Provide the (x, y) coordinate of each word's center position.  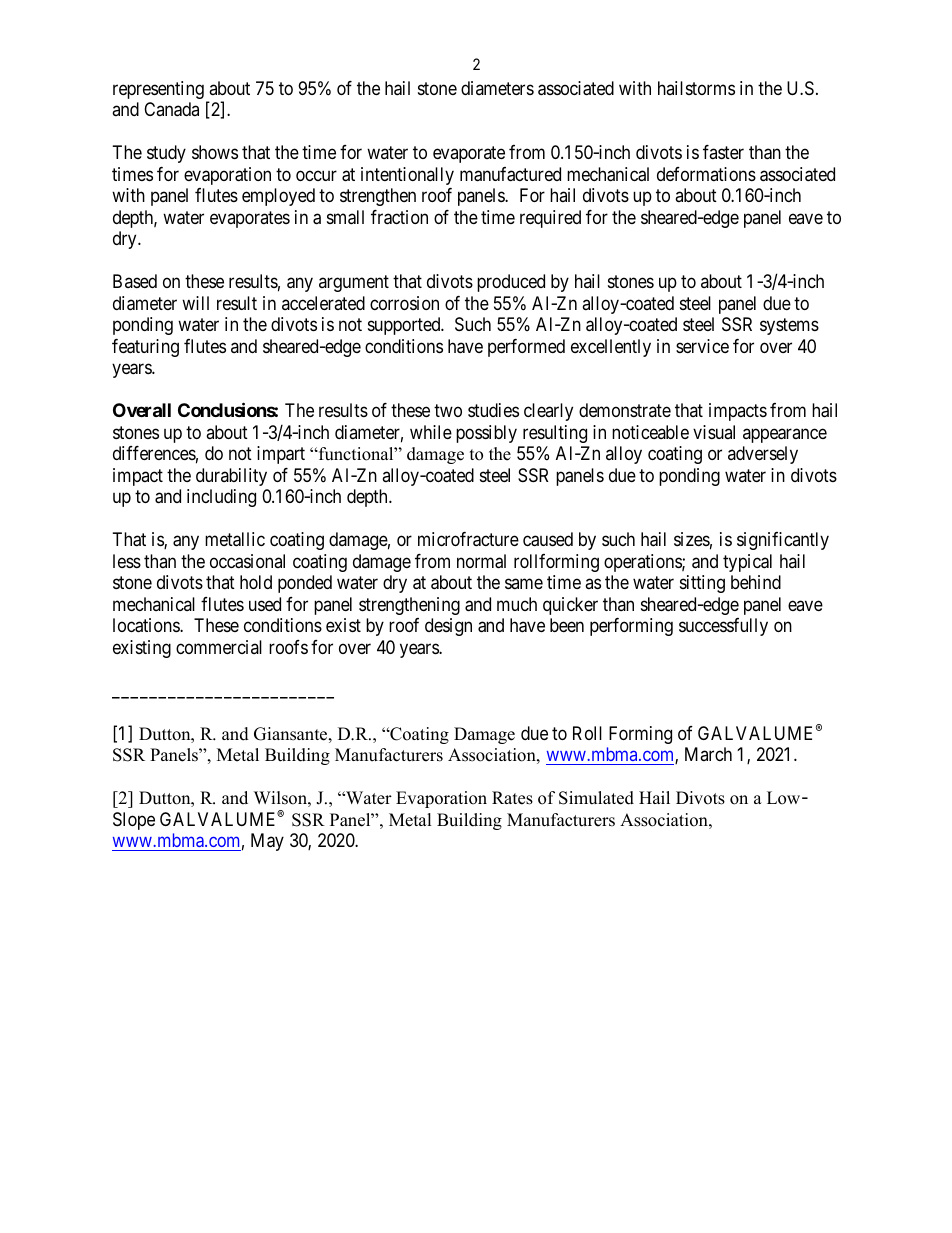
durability (231, 477)
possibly (486, 434)
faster (723, 152)
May (267, 842)
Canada (171, 109)
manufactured (510, 174)
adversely (763, 455)
